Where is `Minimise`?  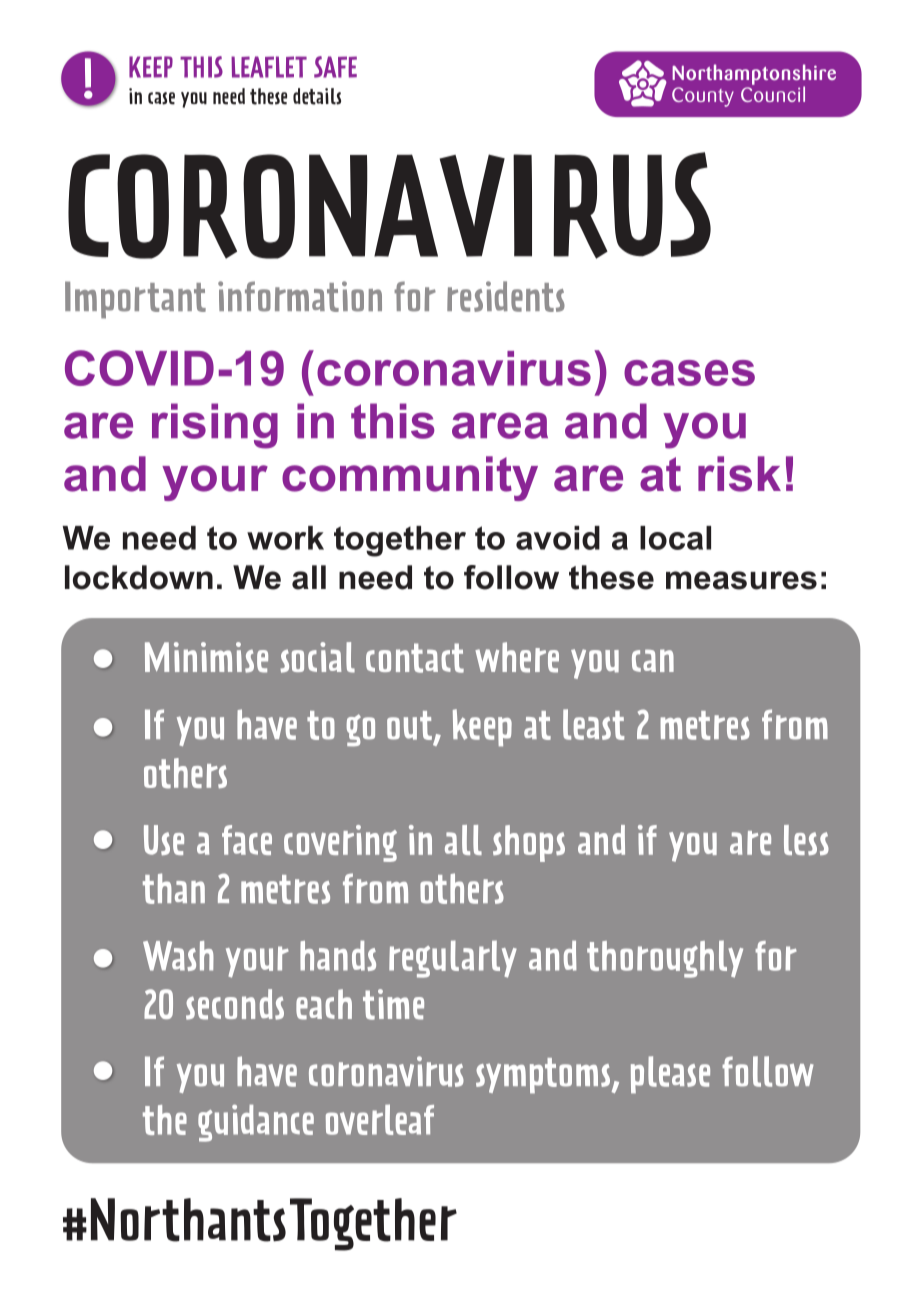 Minimise is located at coordinates (206, 657).
